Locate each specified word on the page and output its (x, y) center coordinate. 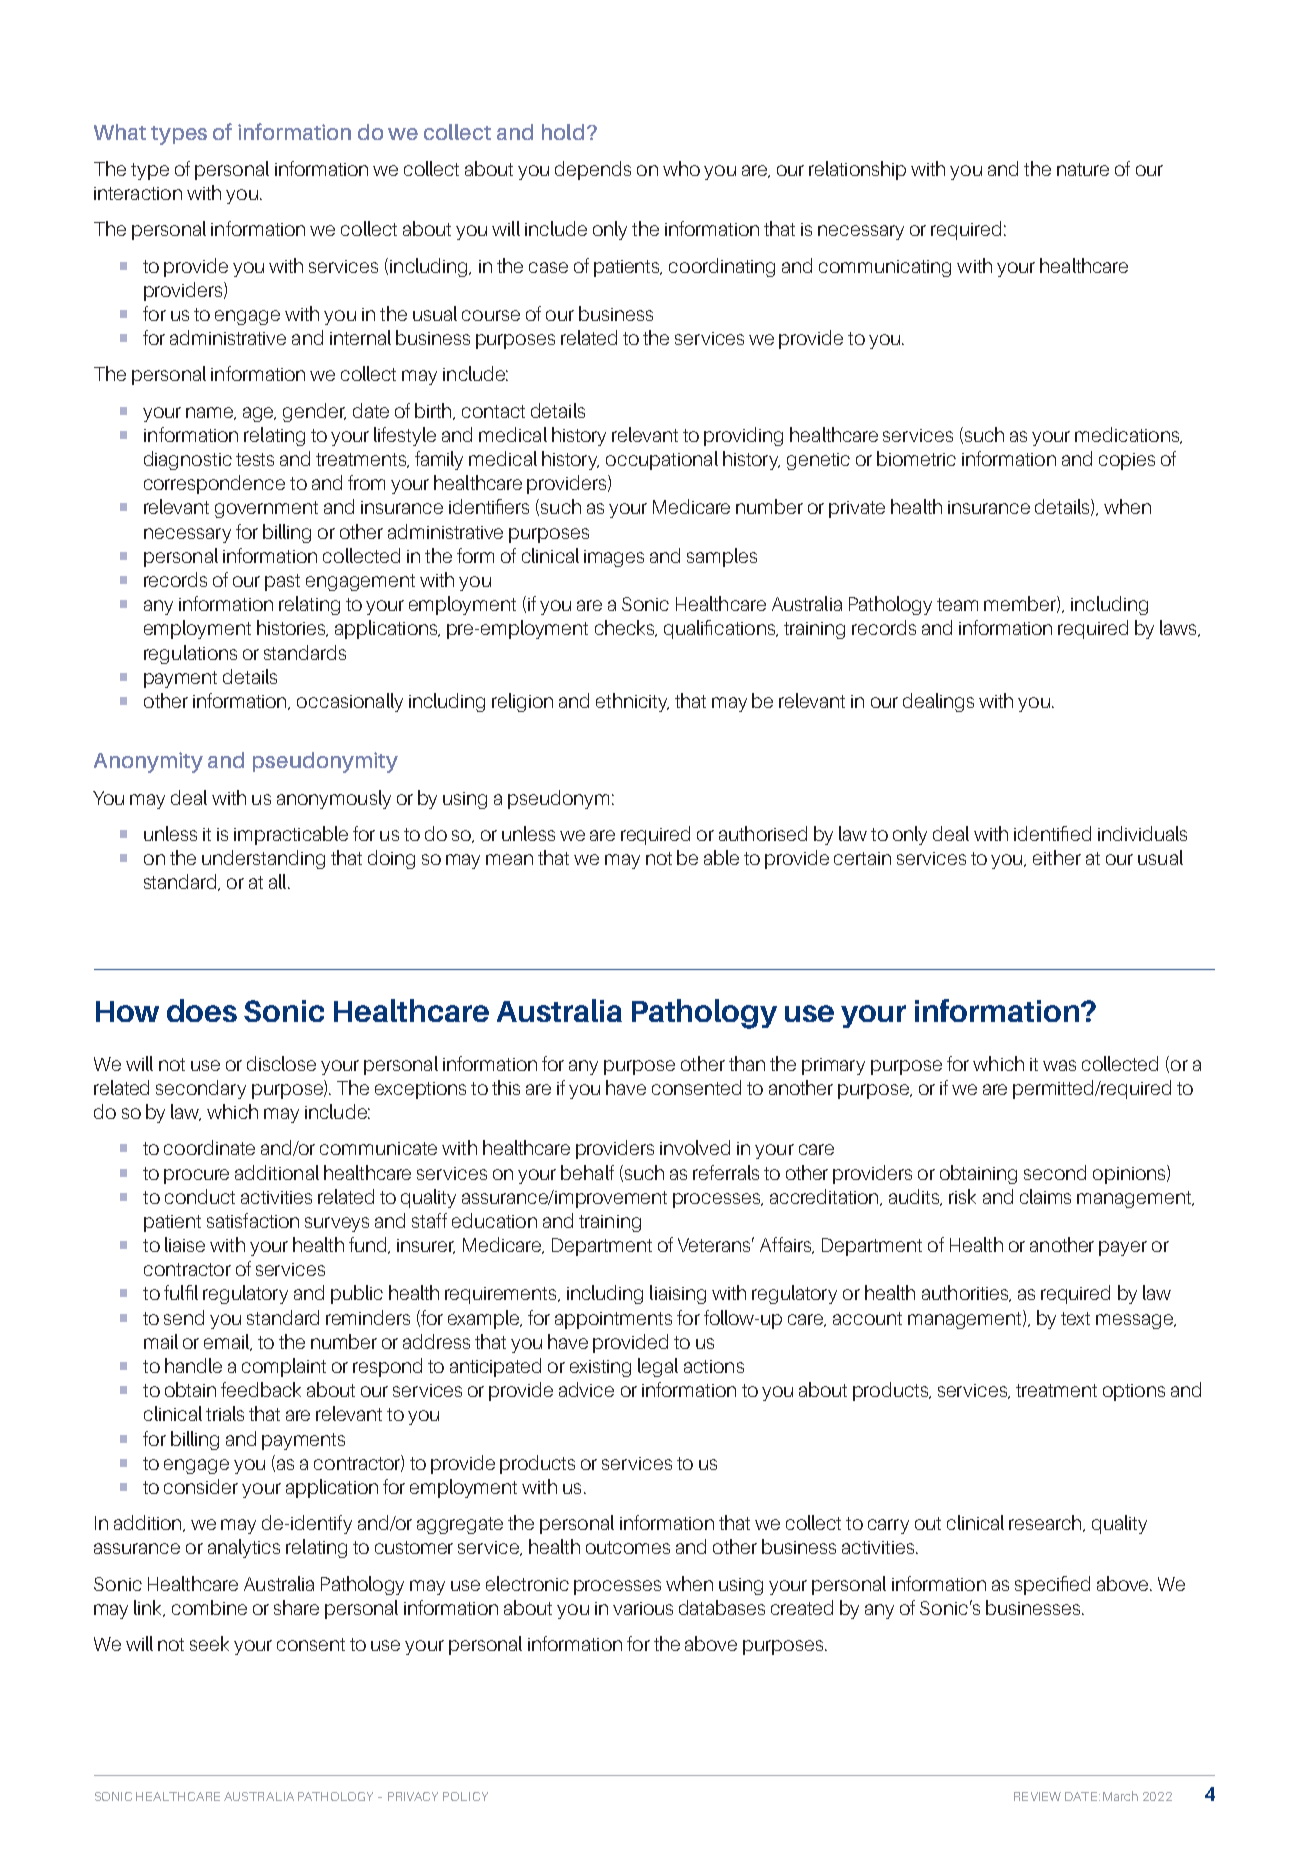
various (643, 1608)
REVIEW (1037, 1796)
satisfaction (253, 1220)
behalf (587, 1172)
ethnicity (632, 702)
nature (1083, 169)
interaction (138, 193)
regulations (190, 654)
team (957, 604)
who (681, 168)
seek (209, 1643)
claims (1045, 1196)
